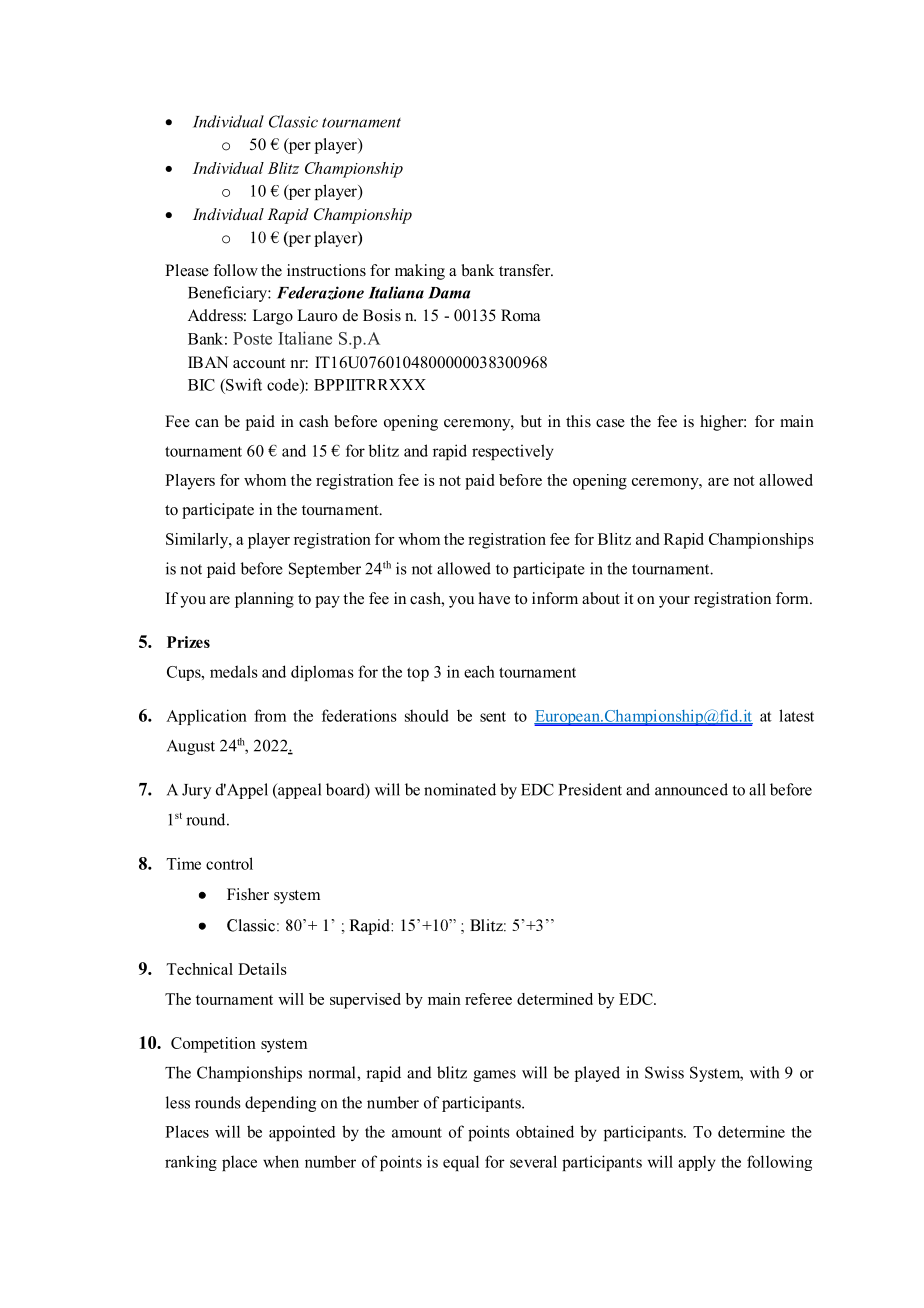  Describe the element at coordinates (234, 671) in the image. I see `medals` at that location.
